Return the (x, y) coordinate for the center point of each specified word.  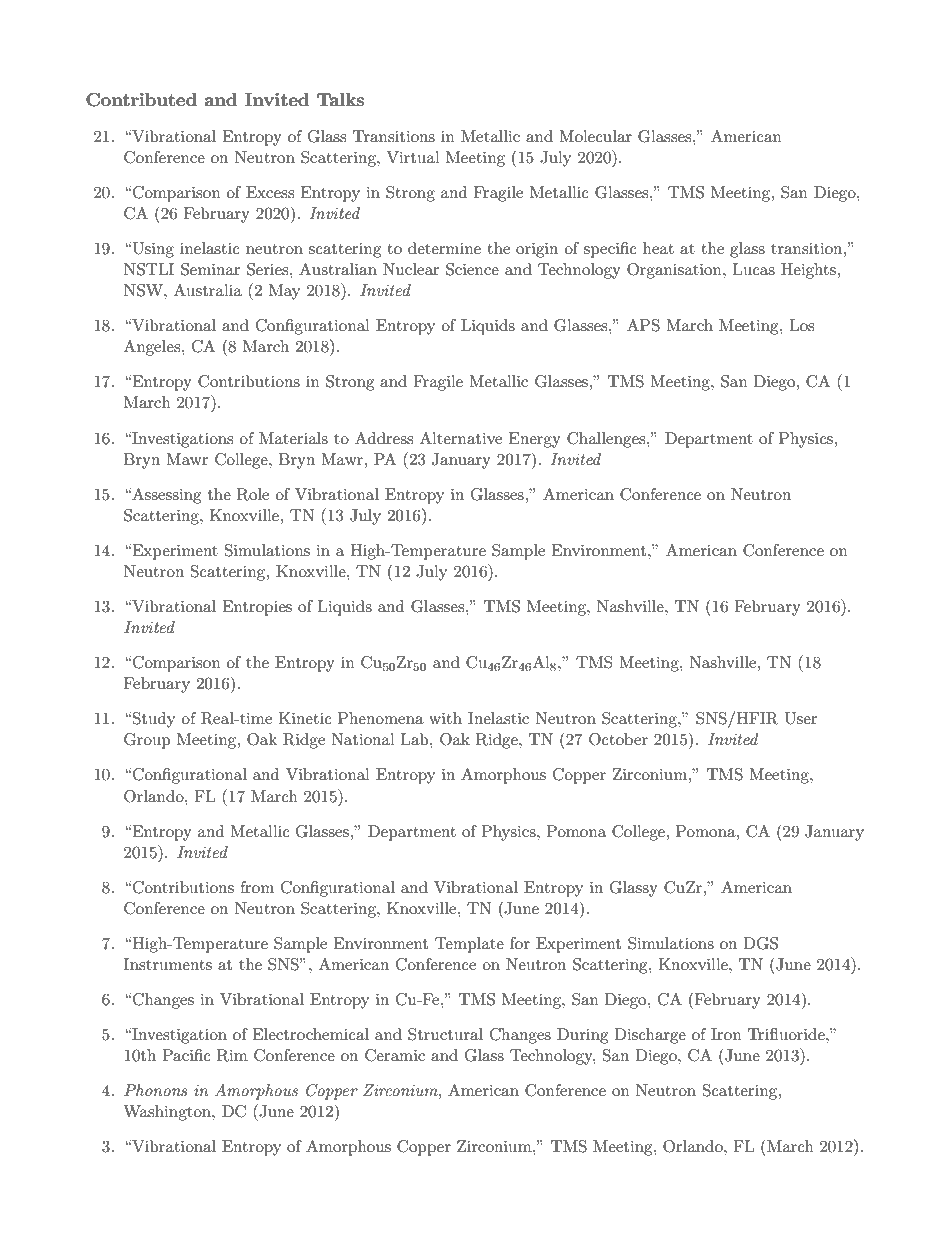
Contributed (141, 100)
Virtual (413, 157)
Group (147, 741)
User (801, 718)
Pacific (186, 1055)
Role (253, 494)
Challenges (607, 440)
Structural (445, 1034)
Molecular (595, 136)
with (445, 718)
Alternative (461, 438)
